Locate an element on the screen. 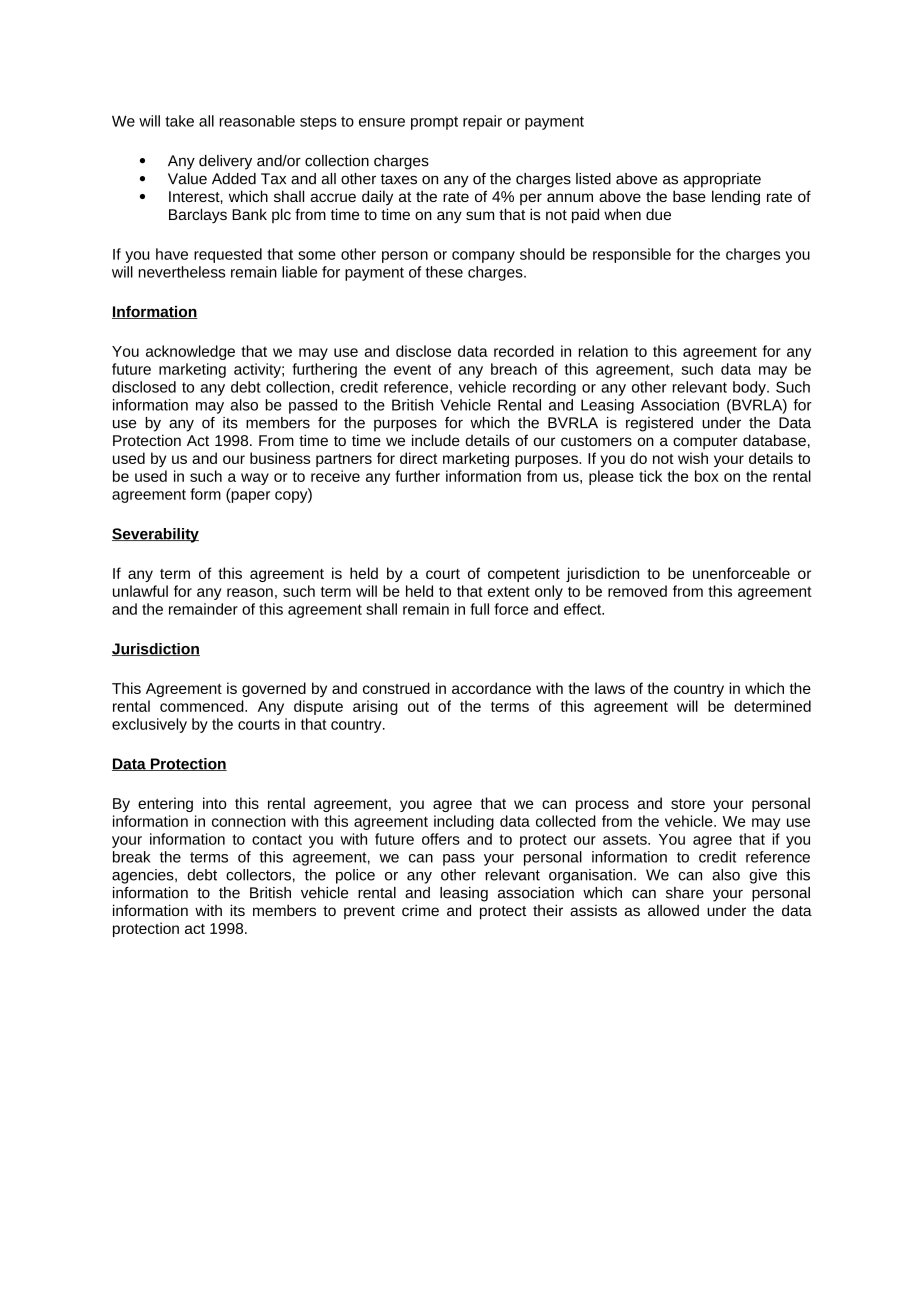 This screenshot has width=924, height=1308. prompt is located at coordinates (434, 123).
